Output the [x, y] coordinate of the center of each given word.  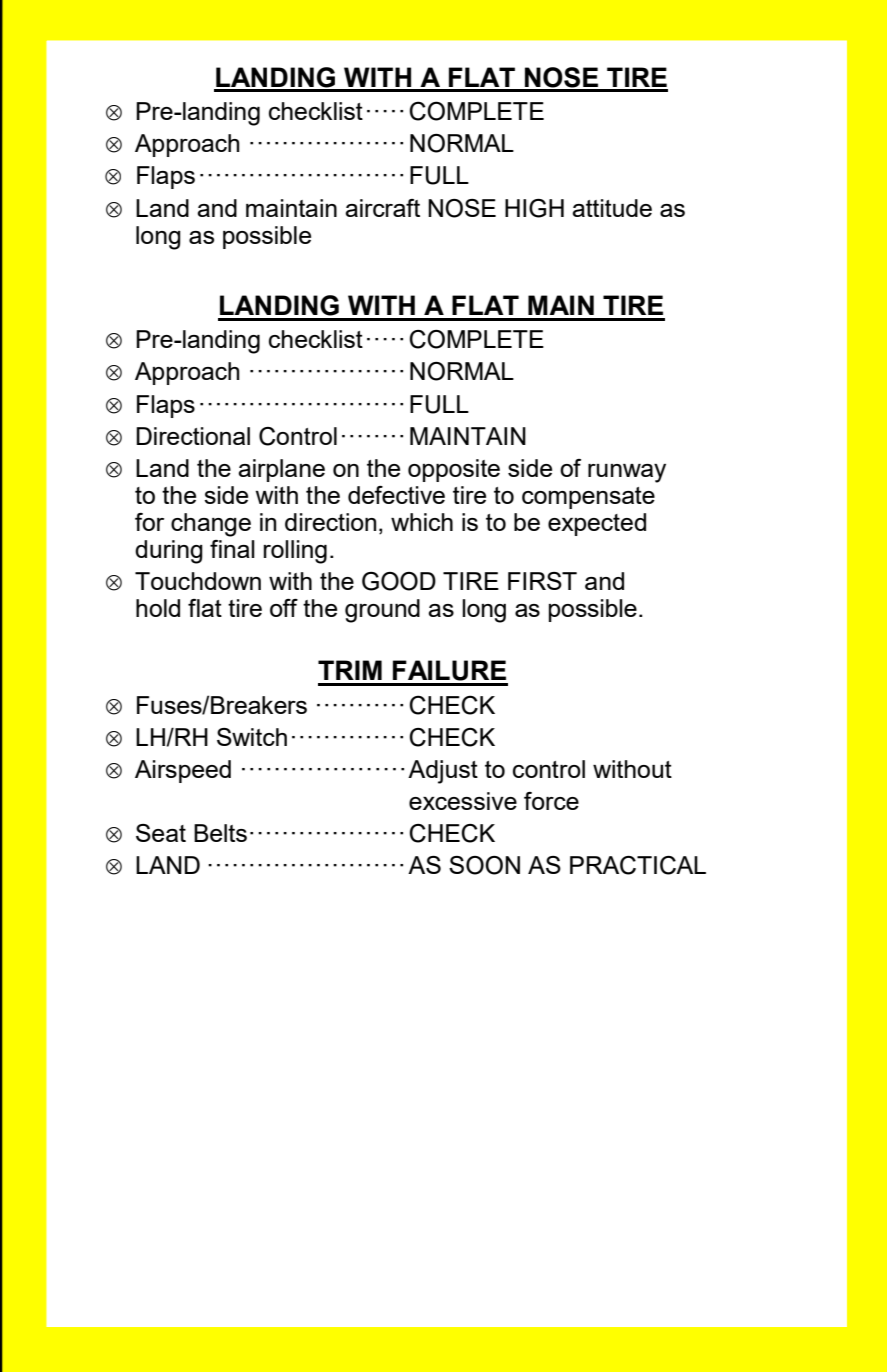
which [422, 522]
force [551, 801]
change [211, 525]
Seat [161, 833]
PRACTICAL [638, 865]
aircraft [382, 208]
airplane [281, 470]
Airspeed [183, 771]
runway [627, 473]
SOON [484, 865]
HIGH [534, 208]
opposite [454, 470]
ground [382, 611]
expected [597, 524]
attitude [612, 208]
